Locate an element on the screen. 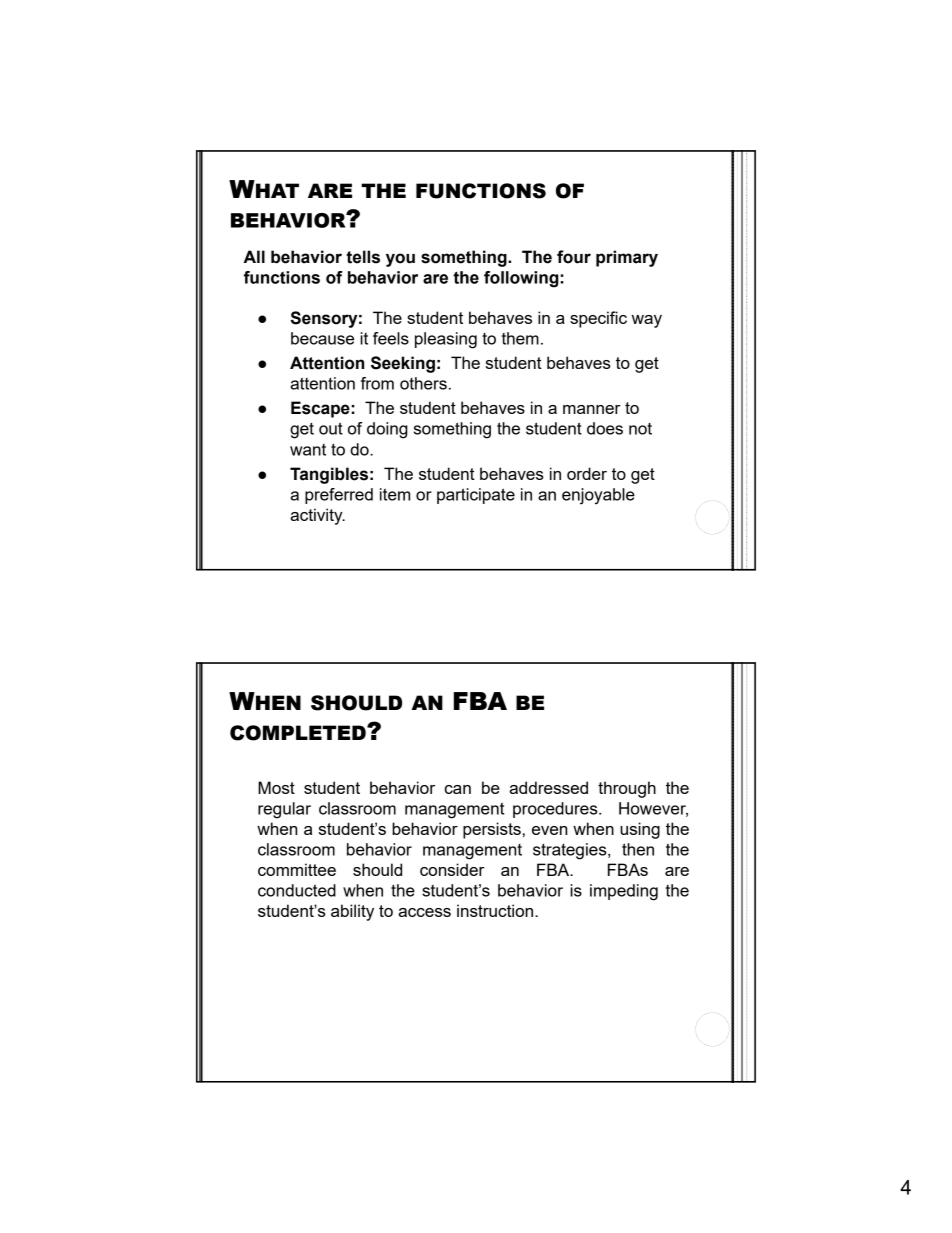 The image size is (952, 1233). order is located at coordinates (587, 473).
